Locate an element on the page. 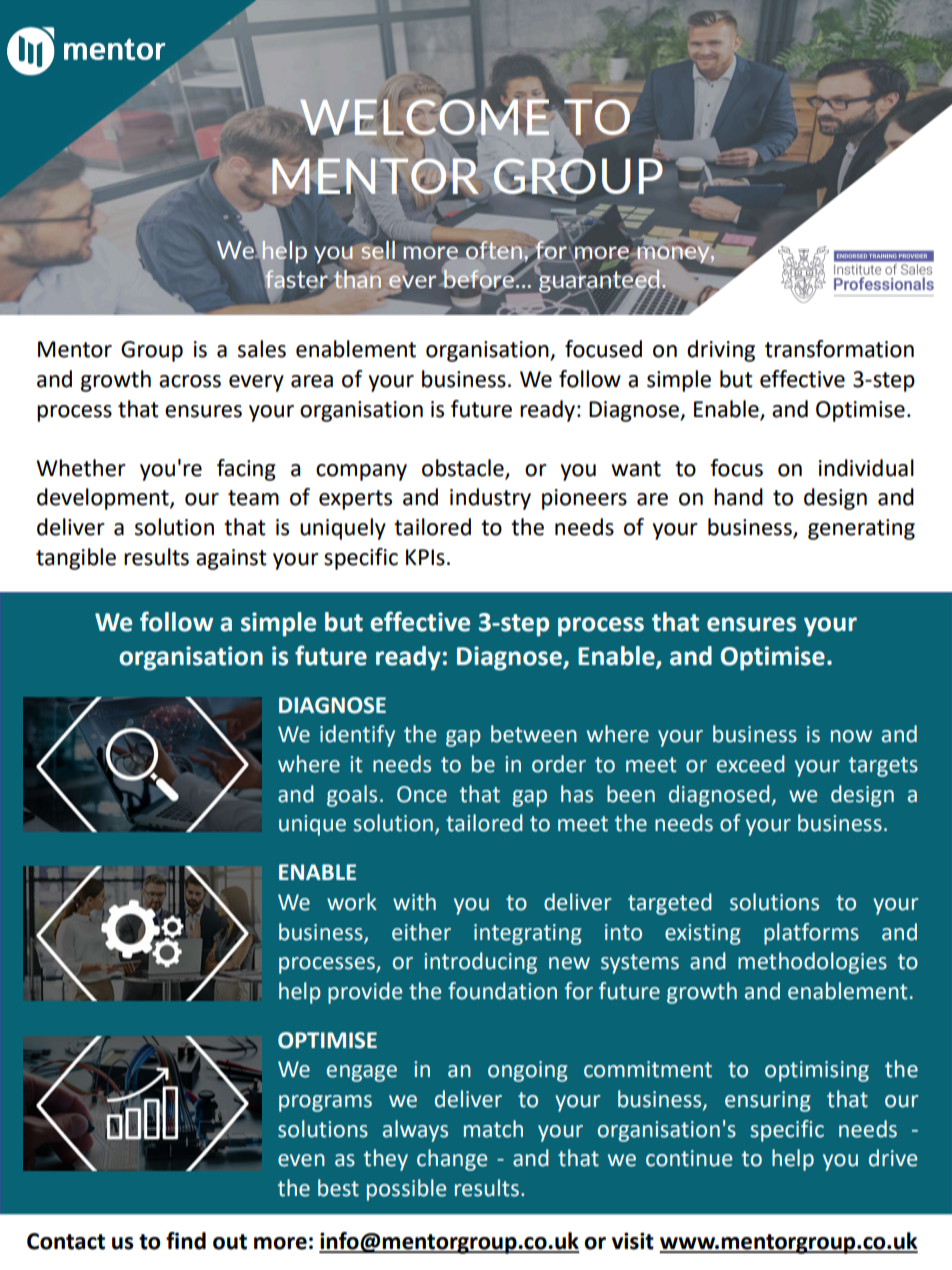 The width and height of the image is (952, 1270). exceed is located at coordinates (751, 764).
